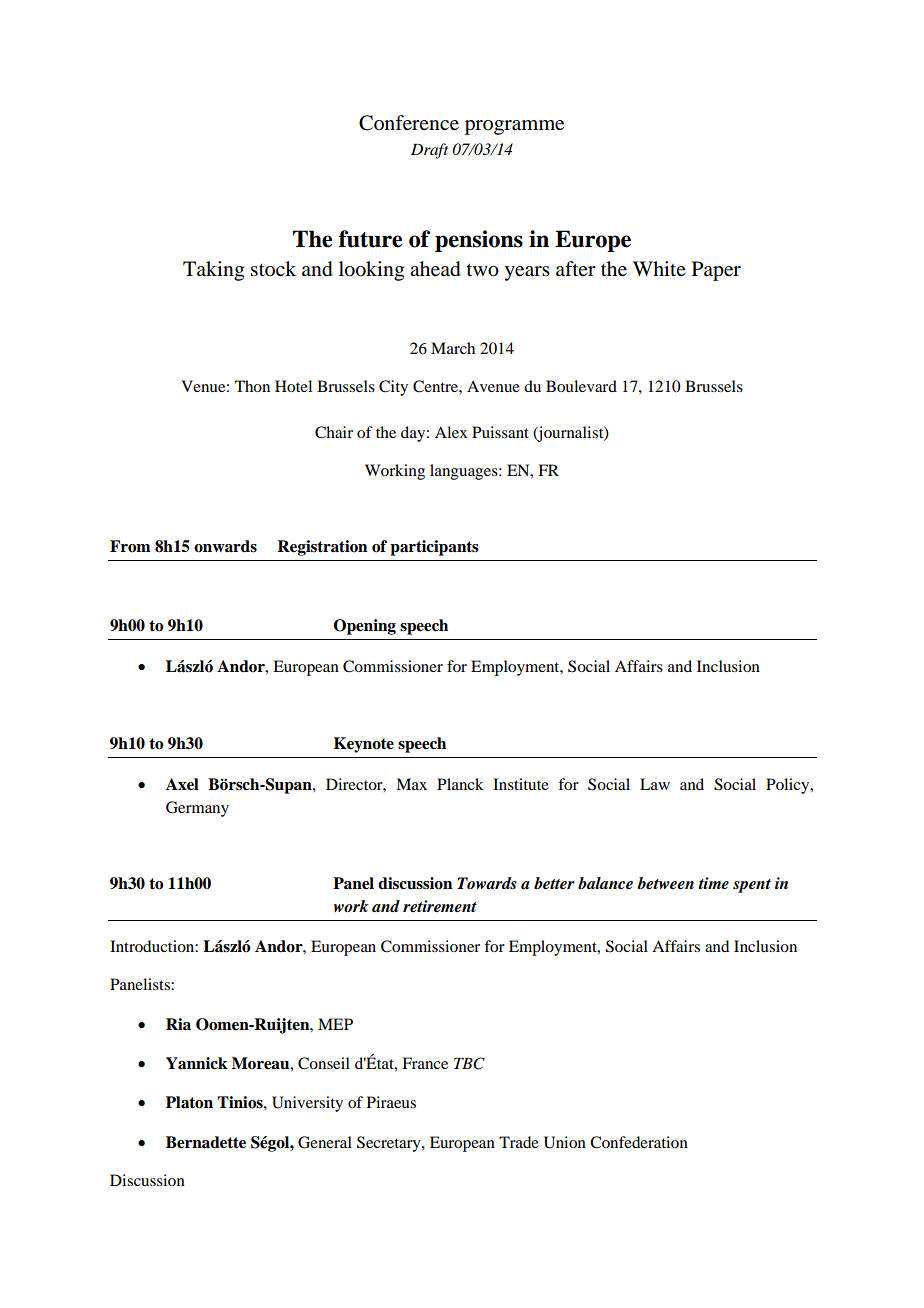  What do you see at coordinates (182, 784) in the page?
I see `Axel` at bounding box center [182, 784].
